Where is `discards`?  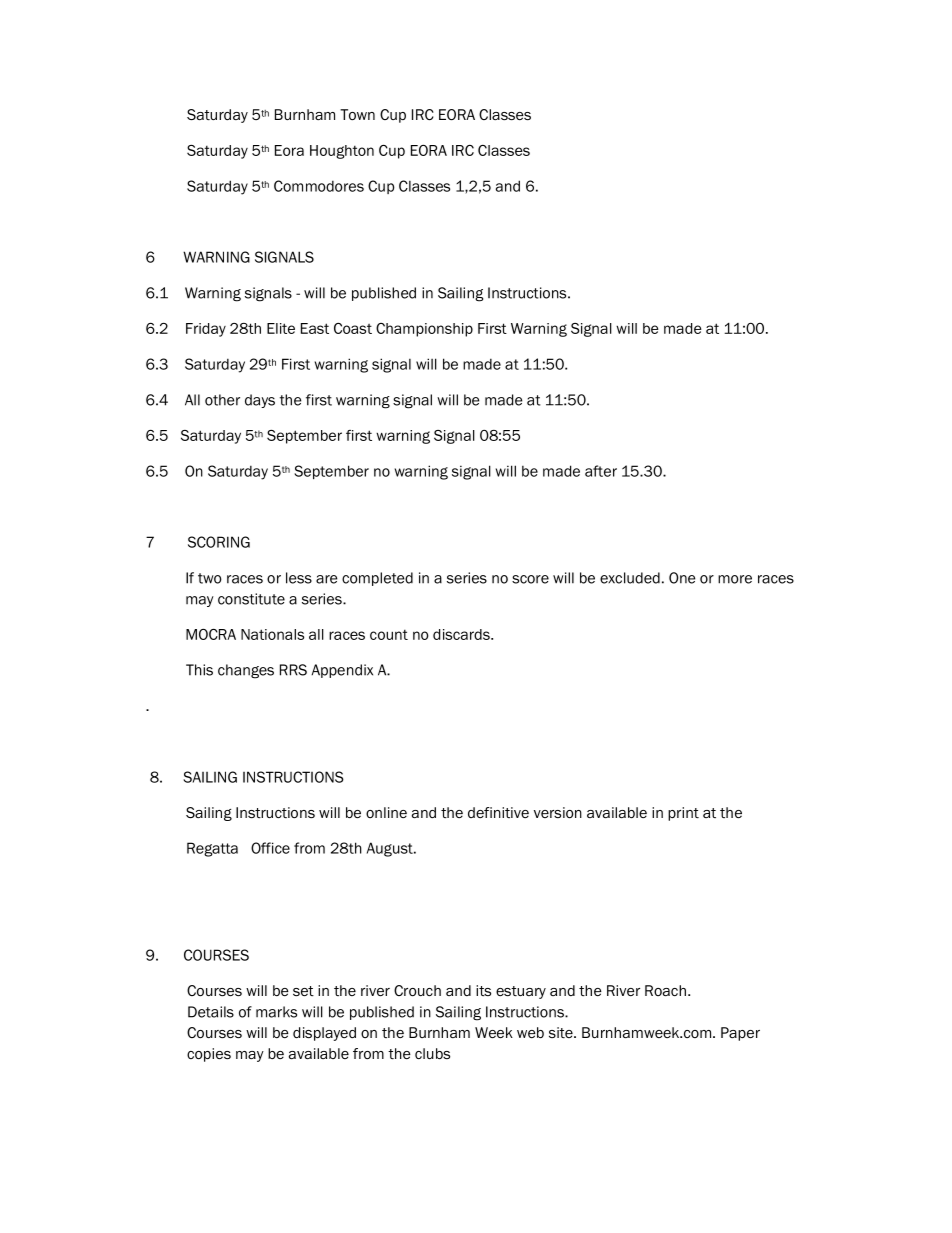
discards is located at coordinates (462, 634).
